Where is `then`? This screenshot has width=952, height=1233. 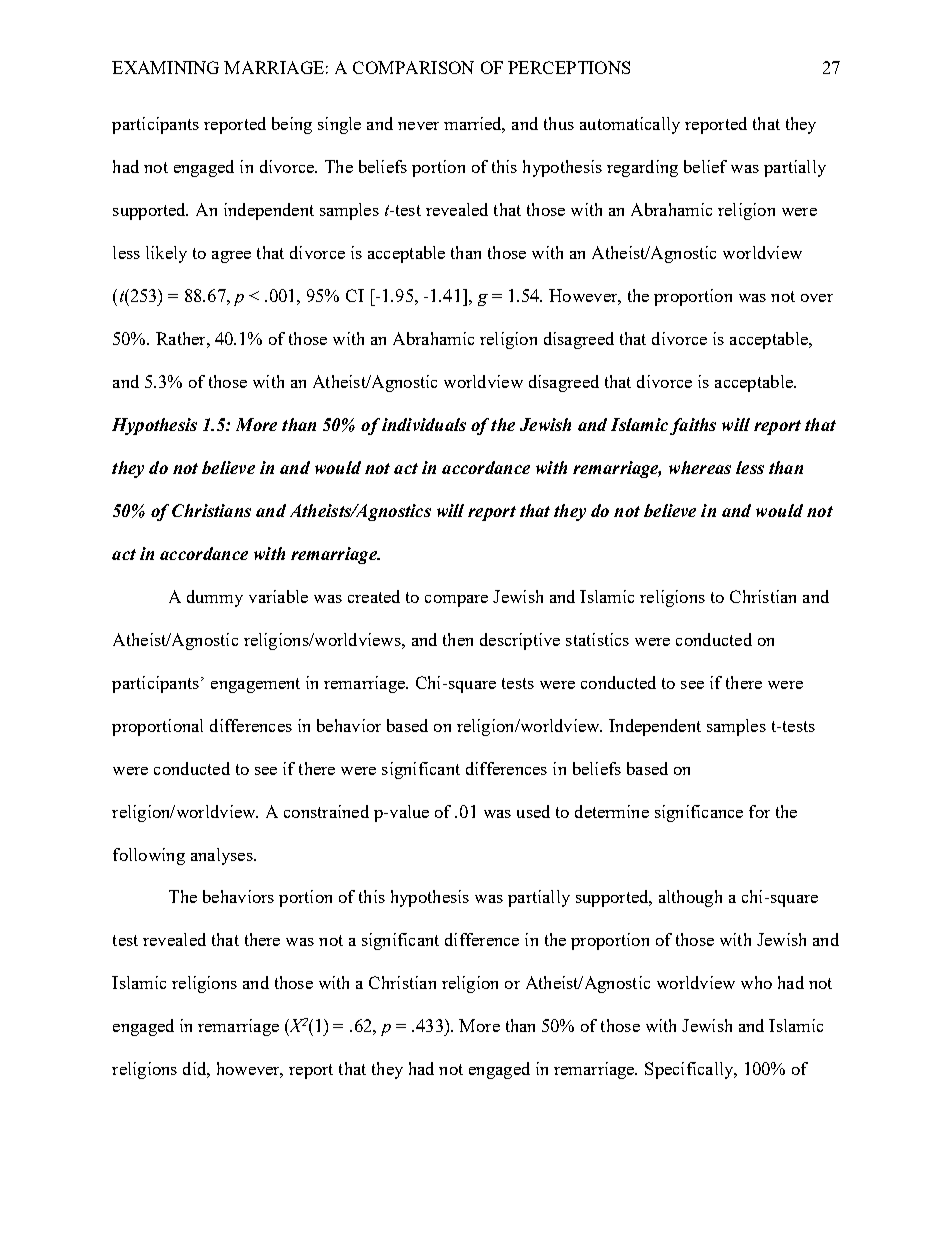 then is located at coordinates (458, 639).
